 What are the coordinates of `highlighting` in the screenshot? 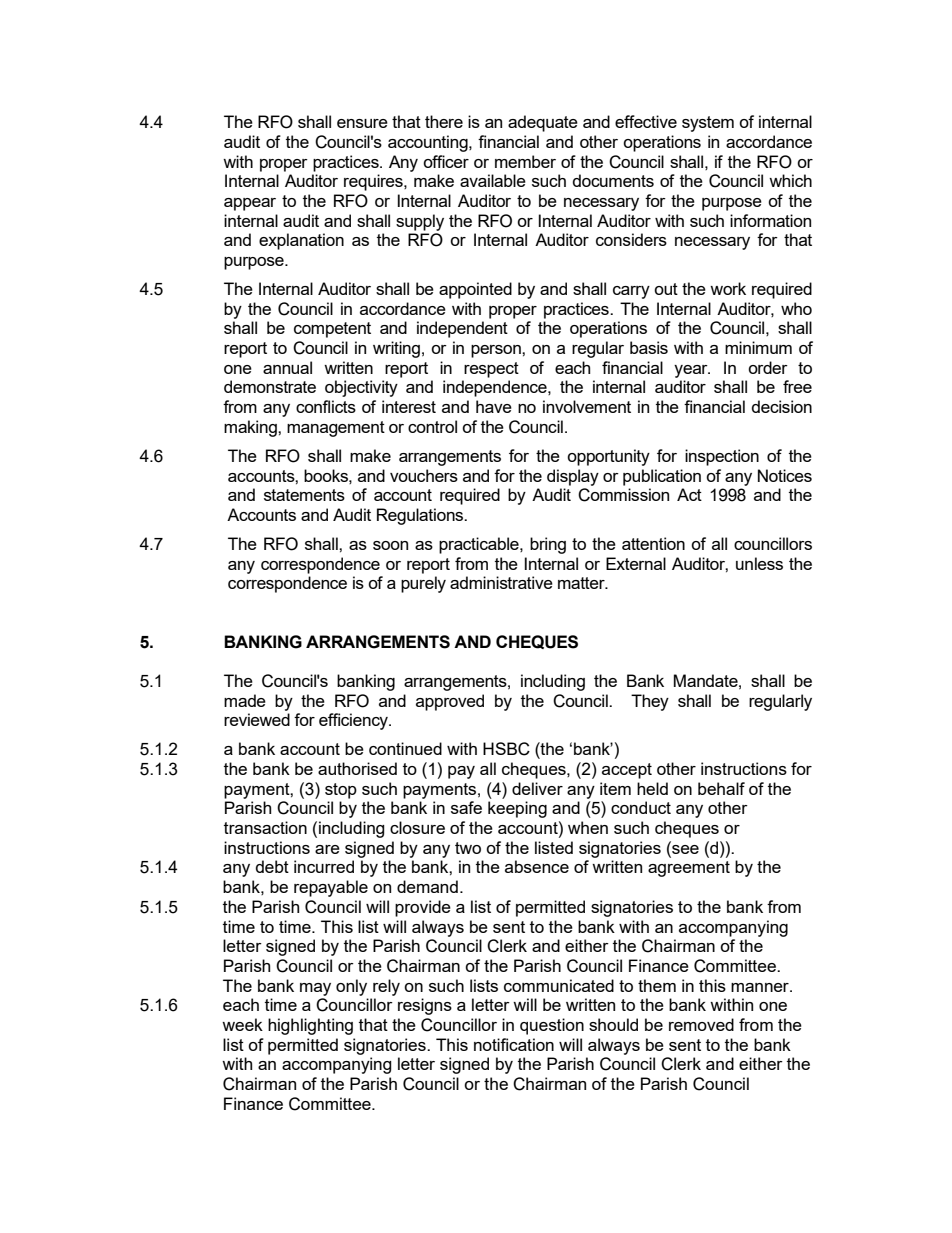 It's located at (310, 1026).
